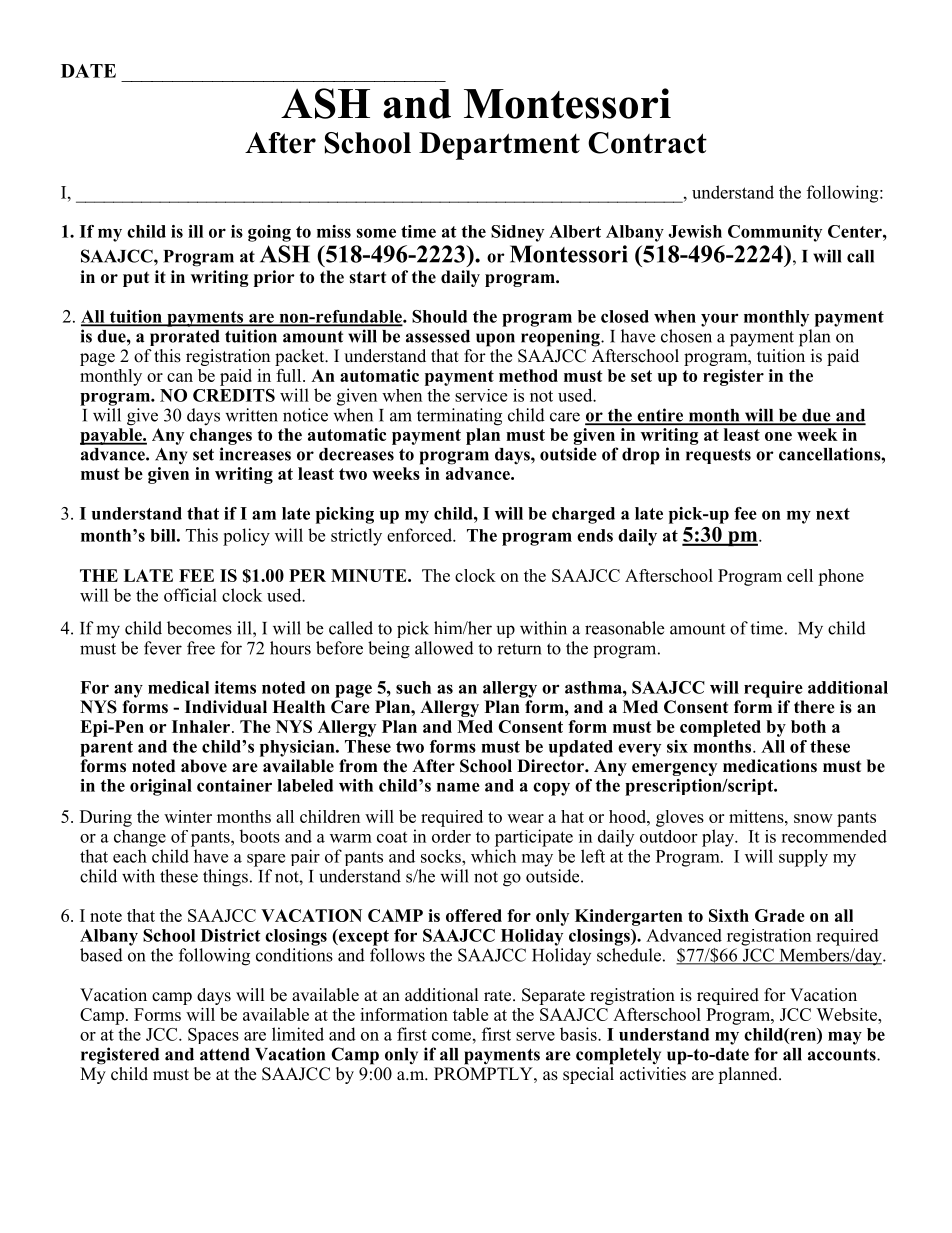 This screenshot has width=952, height=1233. I want to click on policy, so click(246, 537).
